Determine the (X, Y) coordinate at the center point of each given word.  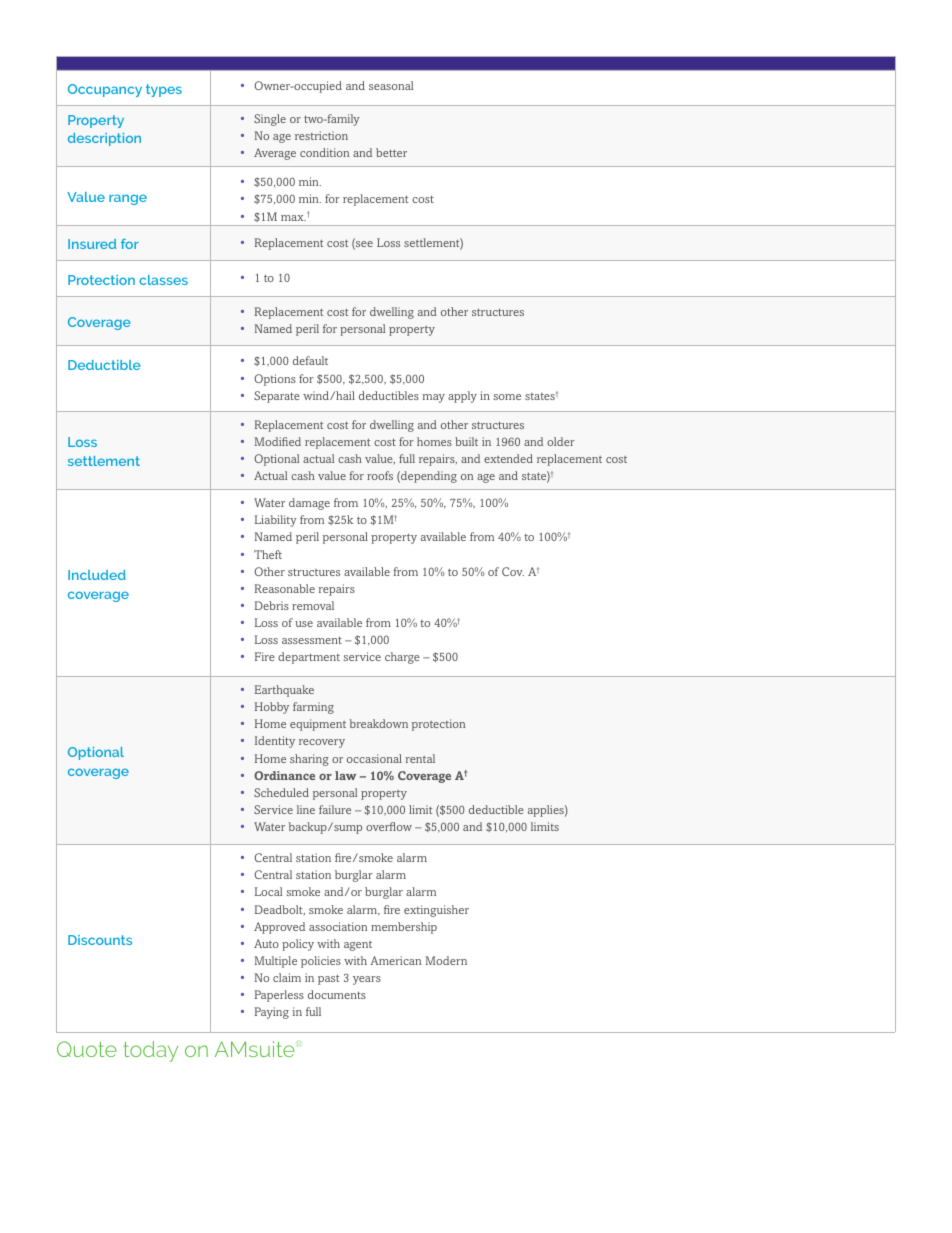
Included (97, 575)
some (507, 397)
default (310, 360)
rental (420, 758)
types (164, 90)
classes (163, 280)
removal (313, 605)
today (150, 1051)
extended (508, 458)
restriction (321, 135)
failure (335, 809)
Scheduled (281, 792)
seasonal (391, 85)
